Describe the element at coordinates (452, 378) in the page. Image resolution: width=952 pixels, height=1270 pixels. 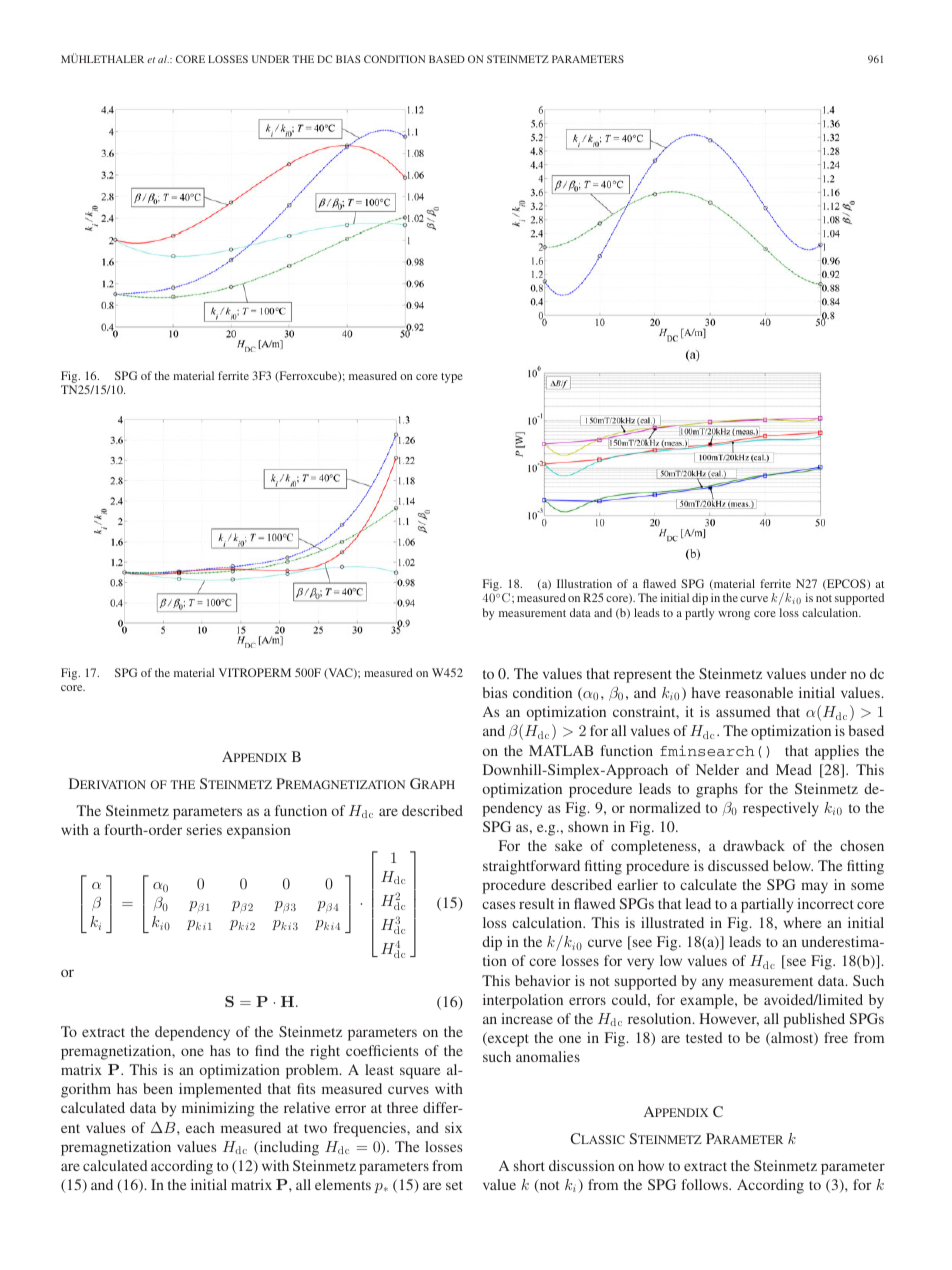
I see `type` at that location.
